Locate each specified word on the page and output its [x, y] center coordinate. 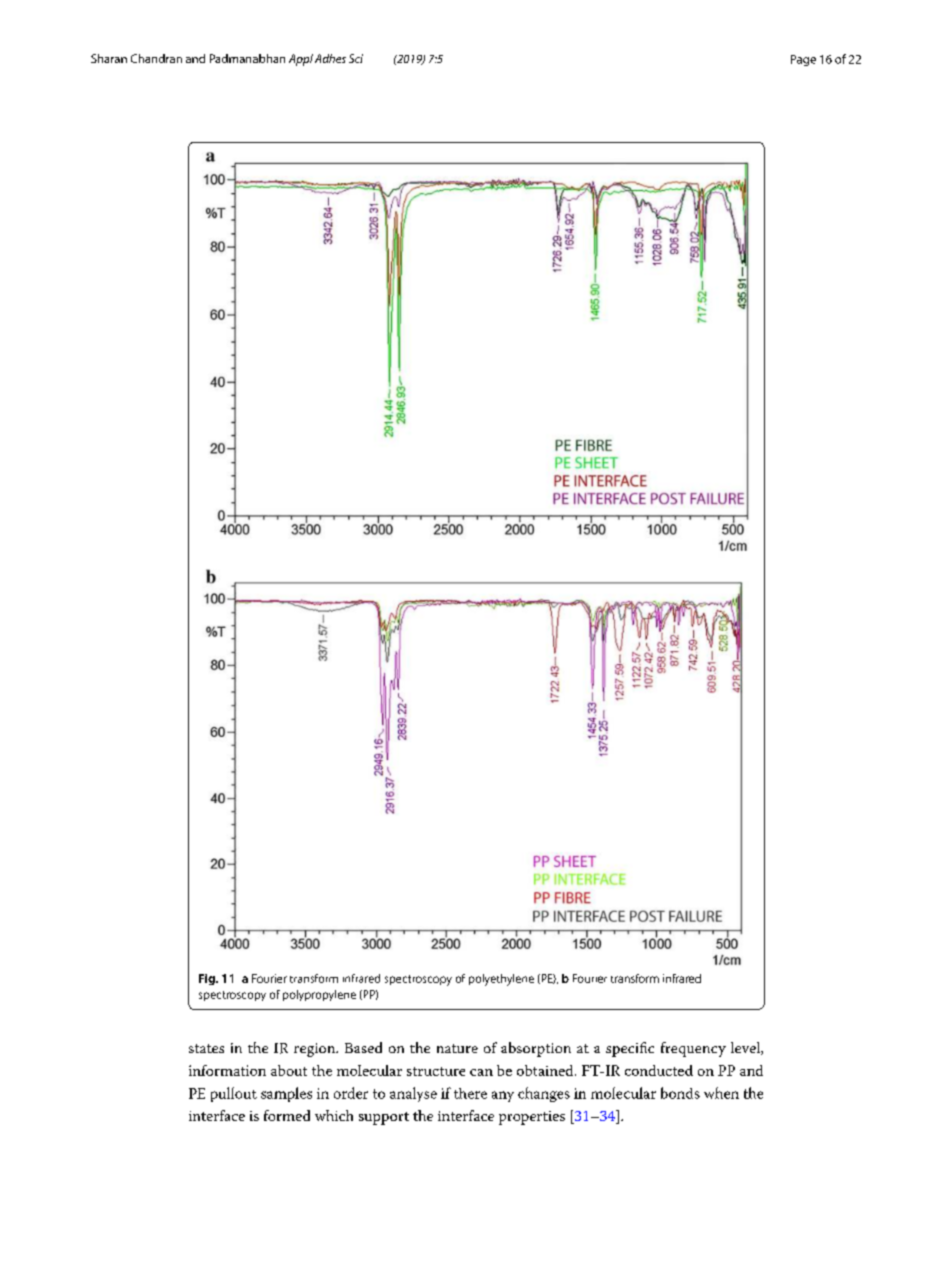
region [316, 1050]
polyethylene [501, 980]
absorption [536, 1049]
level [746, 1048]
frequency [693, 1049]
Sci [356, 58]
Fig [208, 979]
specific [630, 1049]
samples [286, 1094]
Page [803, 60]
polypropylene [319, 995]
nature [457, 1048]
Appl [301, 60]
